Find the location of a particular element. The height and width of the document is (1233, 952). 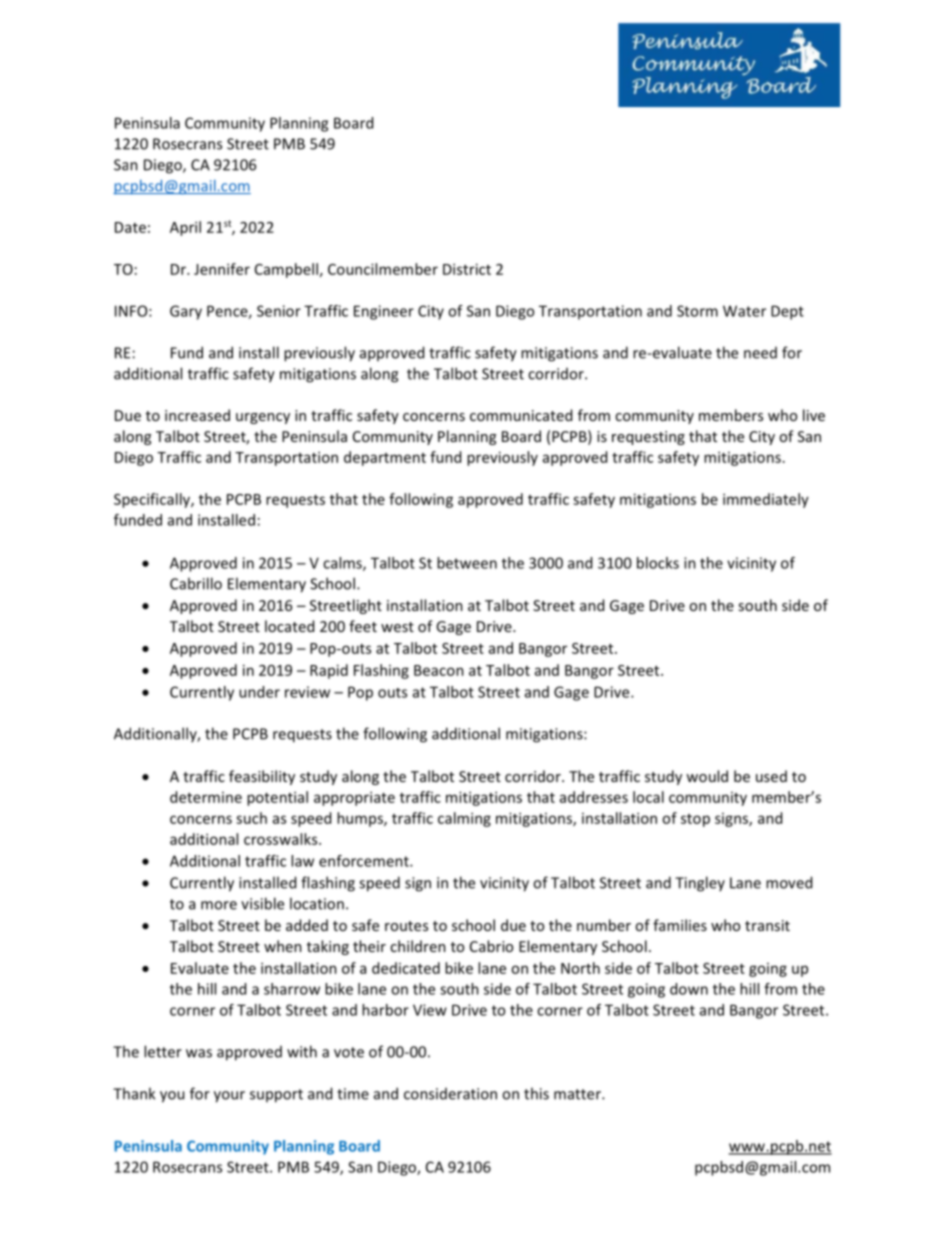

this is located at coordinates (536, 1093).
